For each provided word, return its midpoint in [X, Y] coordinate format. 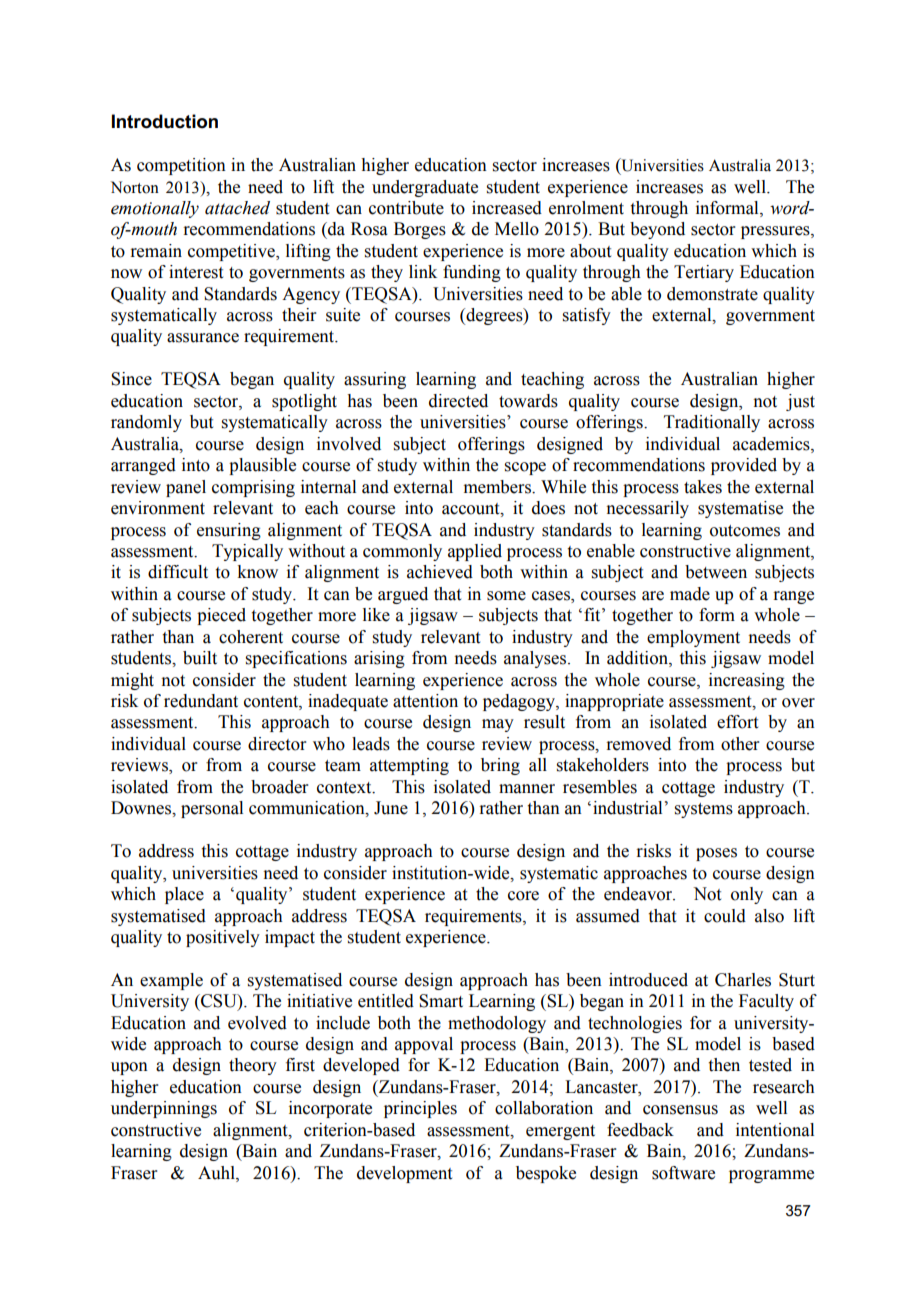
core [523, 896]
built [200, 658]
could [725, 916]
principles [420, 1109]
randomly [146, 423]
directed [458, 401]
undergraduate [425, 188]
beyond [657, 230]
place [184, 895]
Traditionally [712, 423]
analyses [536, 659]
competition [181, 166]
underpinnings [164, 1109]
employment [693, 638]
